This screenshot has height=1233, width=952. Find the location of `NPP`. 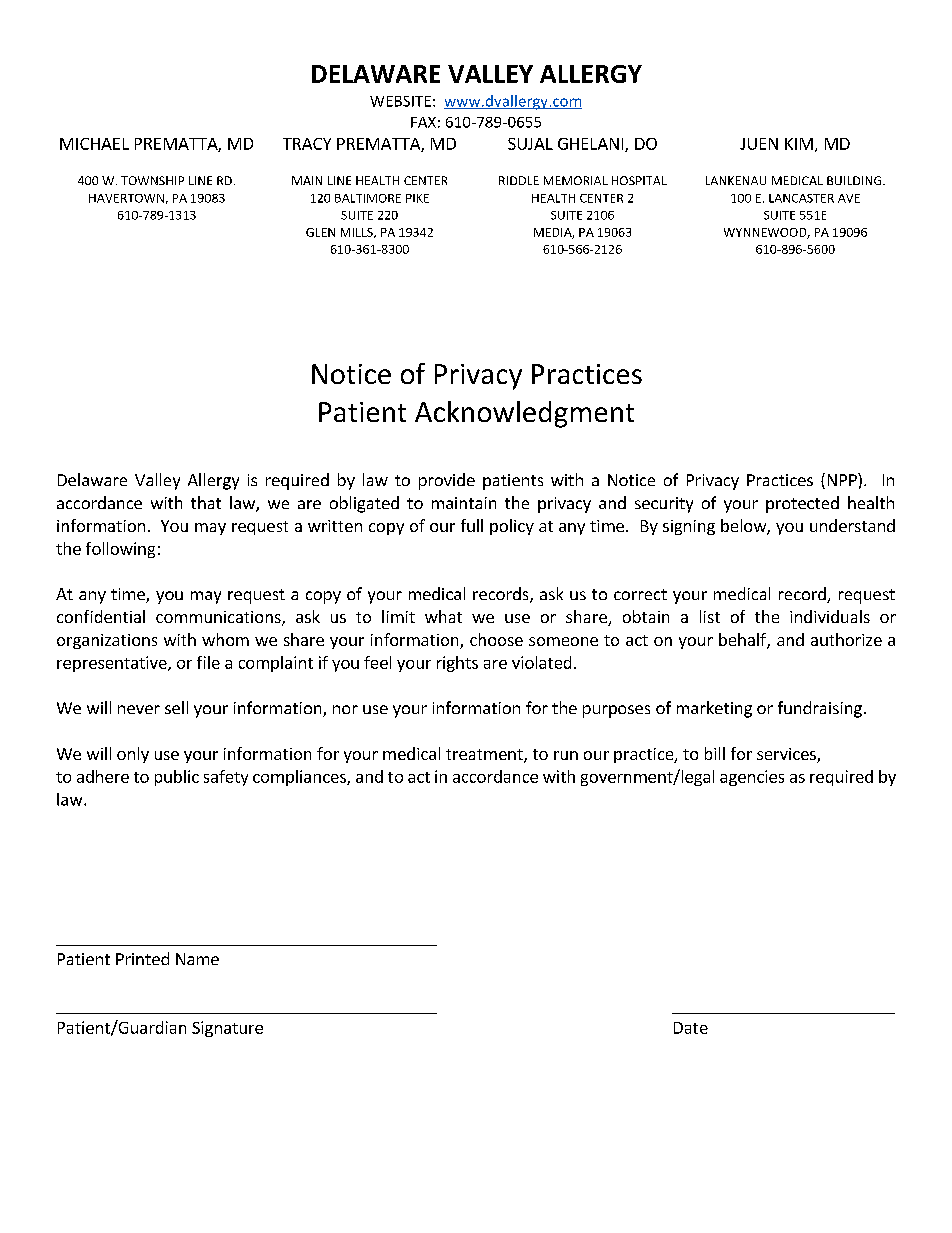

NPP is located at coordinates (843, 479).
